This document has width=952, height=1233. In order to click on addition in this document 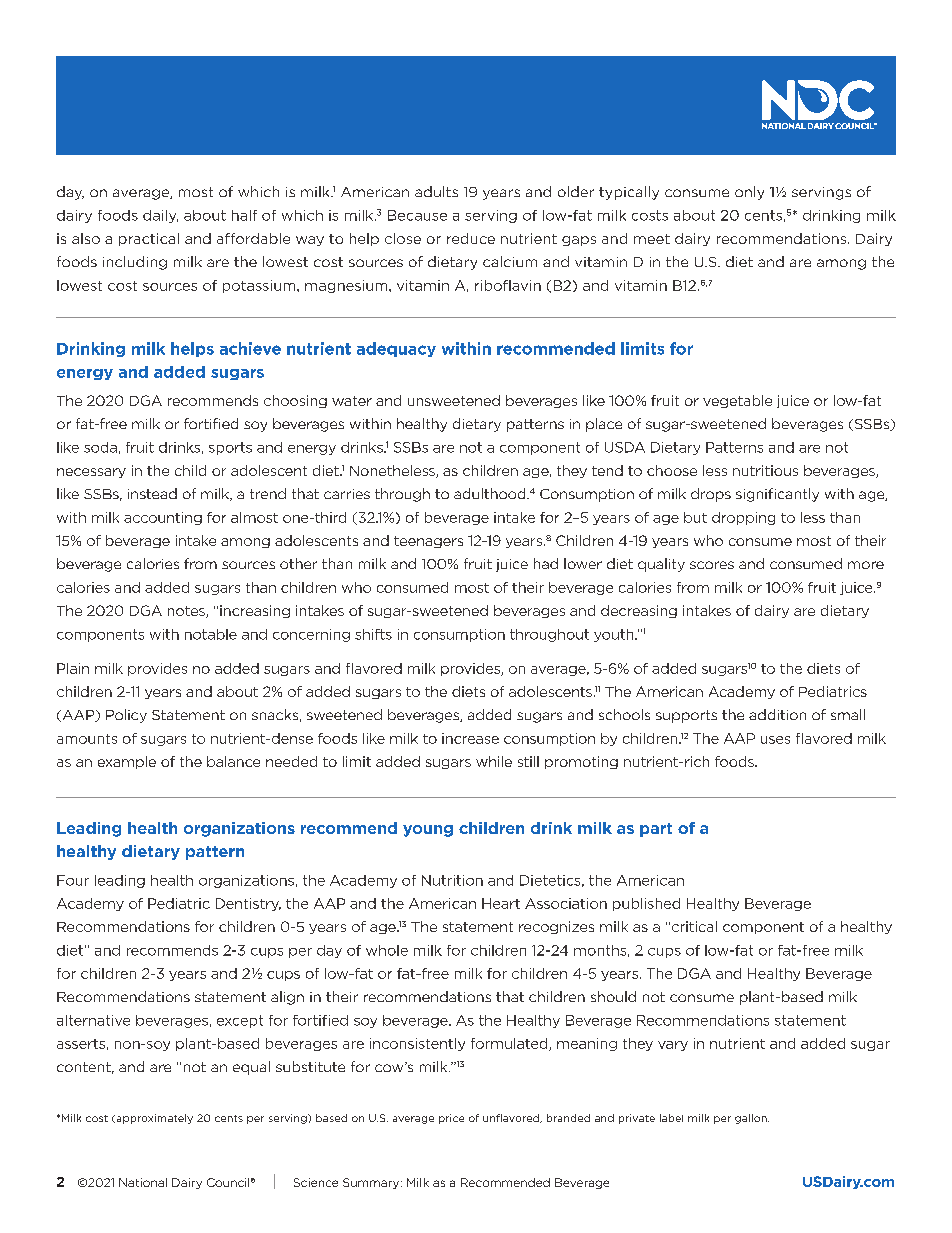, I will do `click(777, 714)`.
